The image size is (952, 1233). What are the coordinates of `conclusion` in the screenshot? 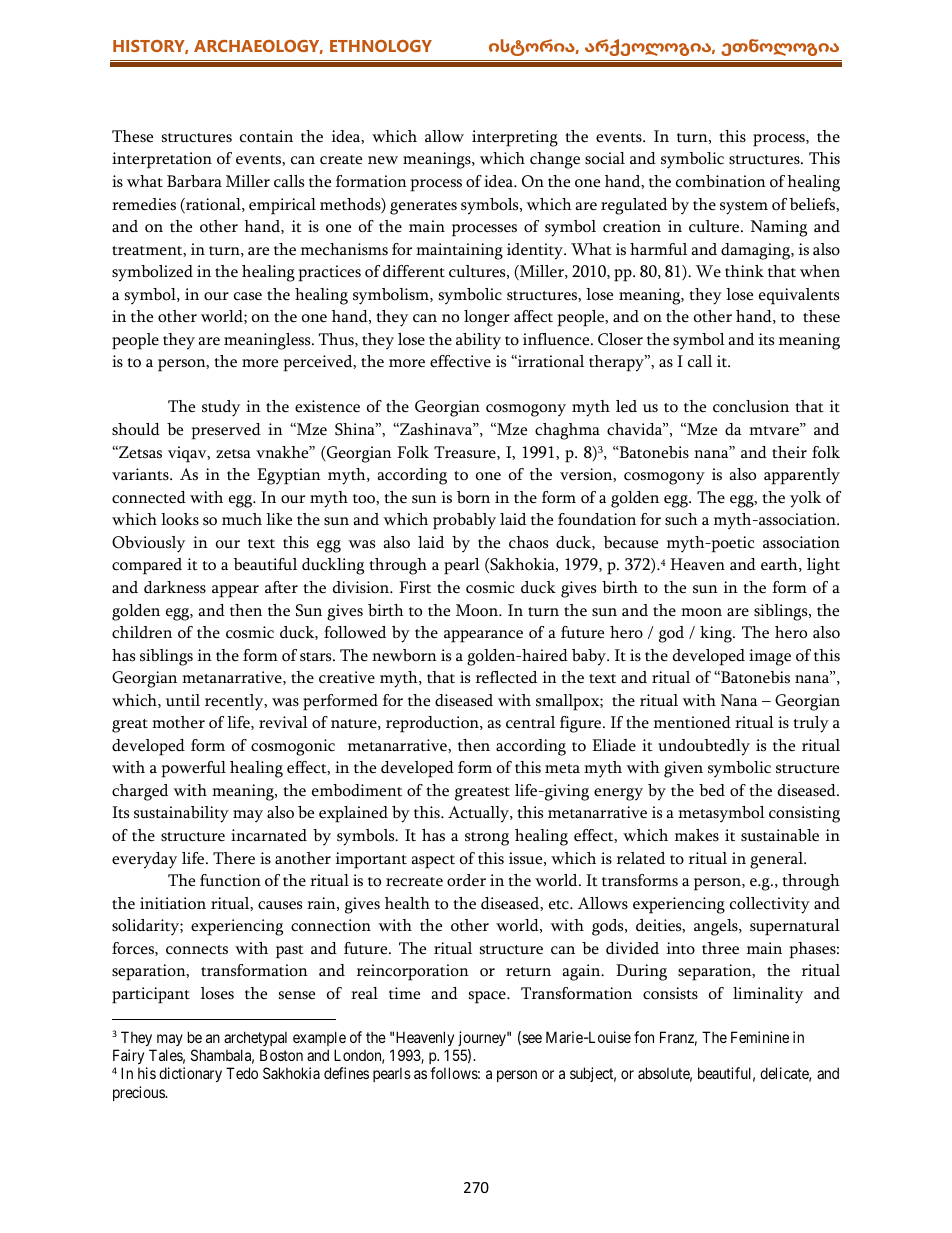 It's located at (751, 406).
